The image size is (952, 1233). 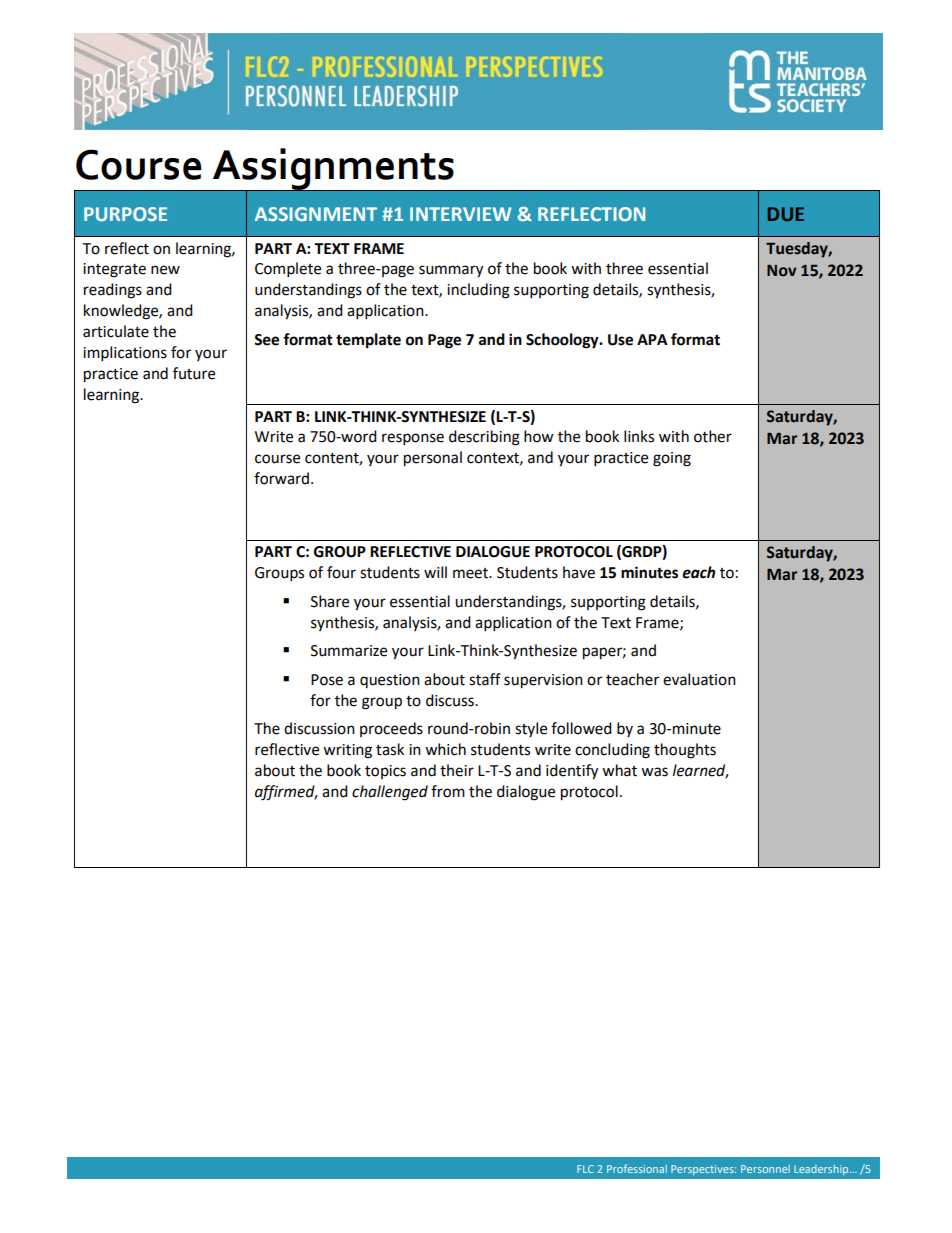 I want to click on evaluation, so click(x=699, y=679).
